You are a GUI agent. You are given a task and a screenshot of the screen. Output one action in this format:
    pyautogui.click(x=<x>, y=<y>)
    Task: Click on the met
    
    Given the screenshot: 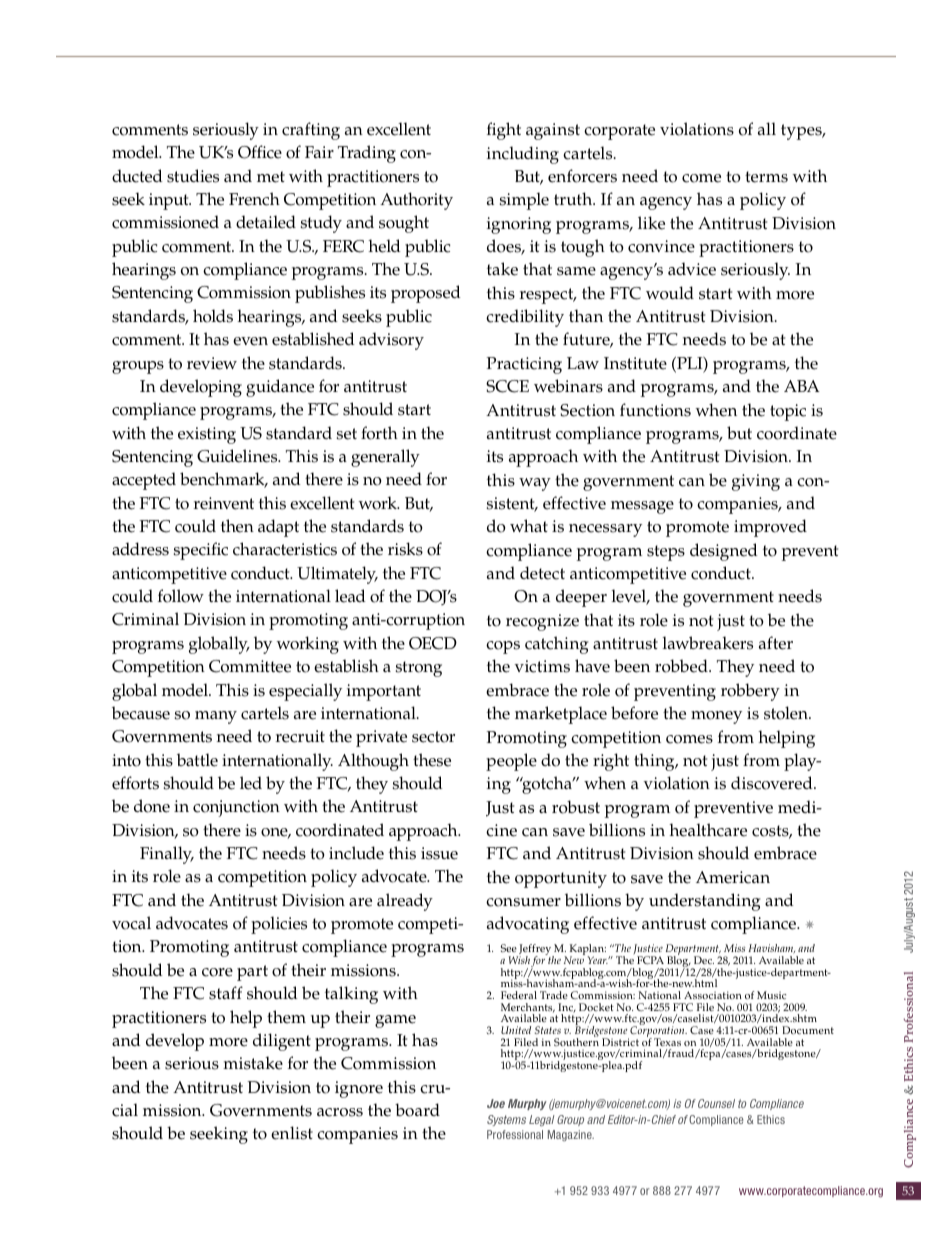 What is the action you would take?
    pyautogui.click(x=271, y=177)
